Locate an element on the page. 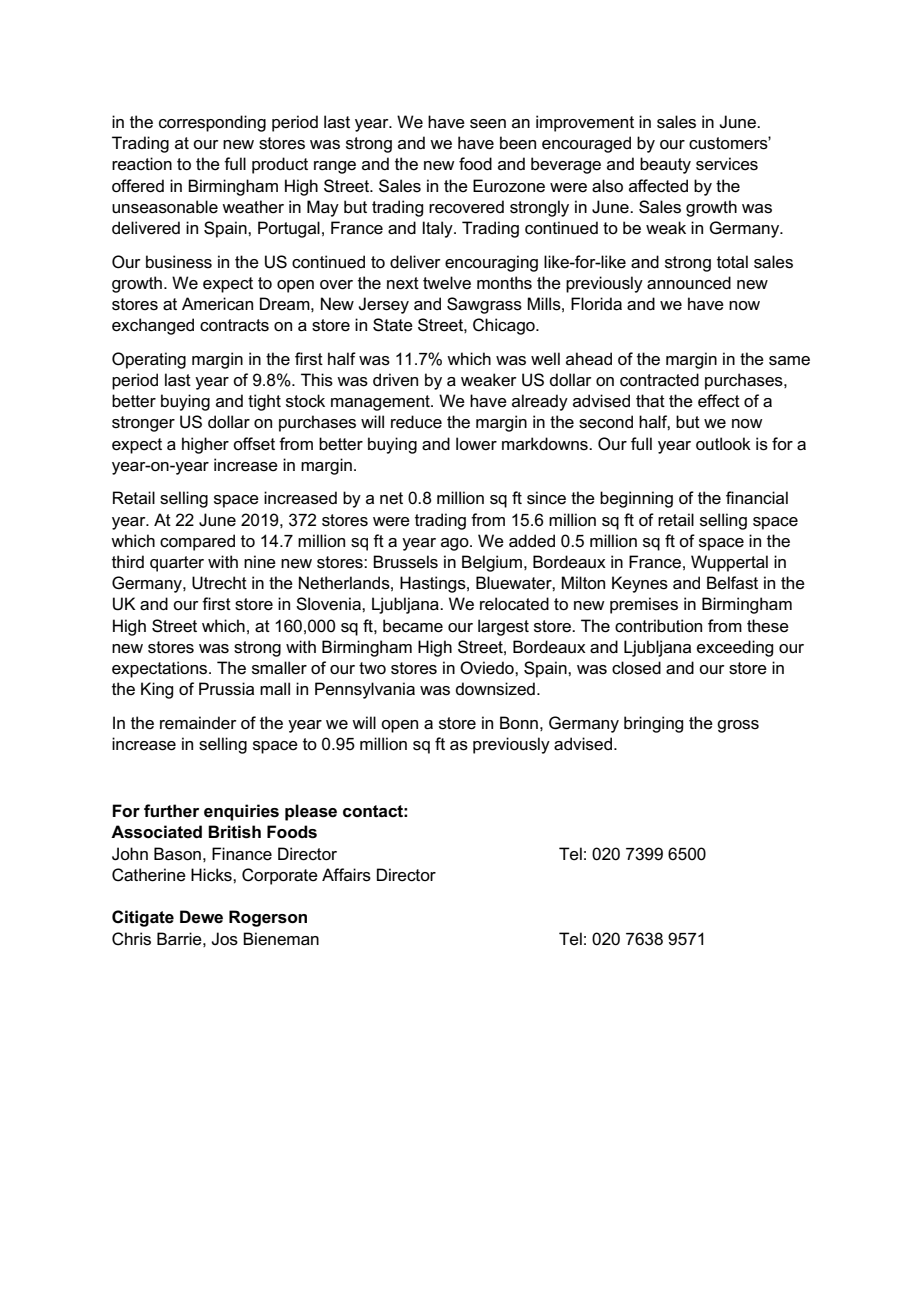 The image size is (924, 1308). seen is located at coordinates (488, 124).
